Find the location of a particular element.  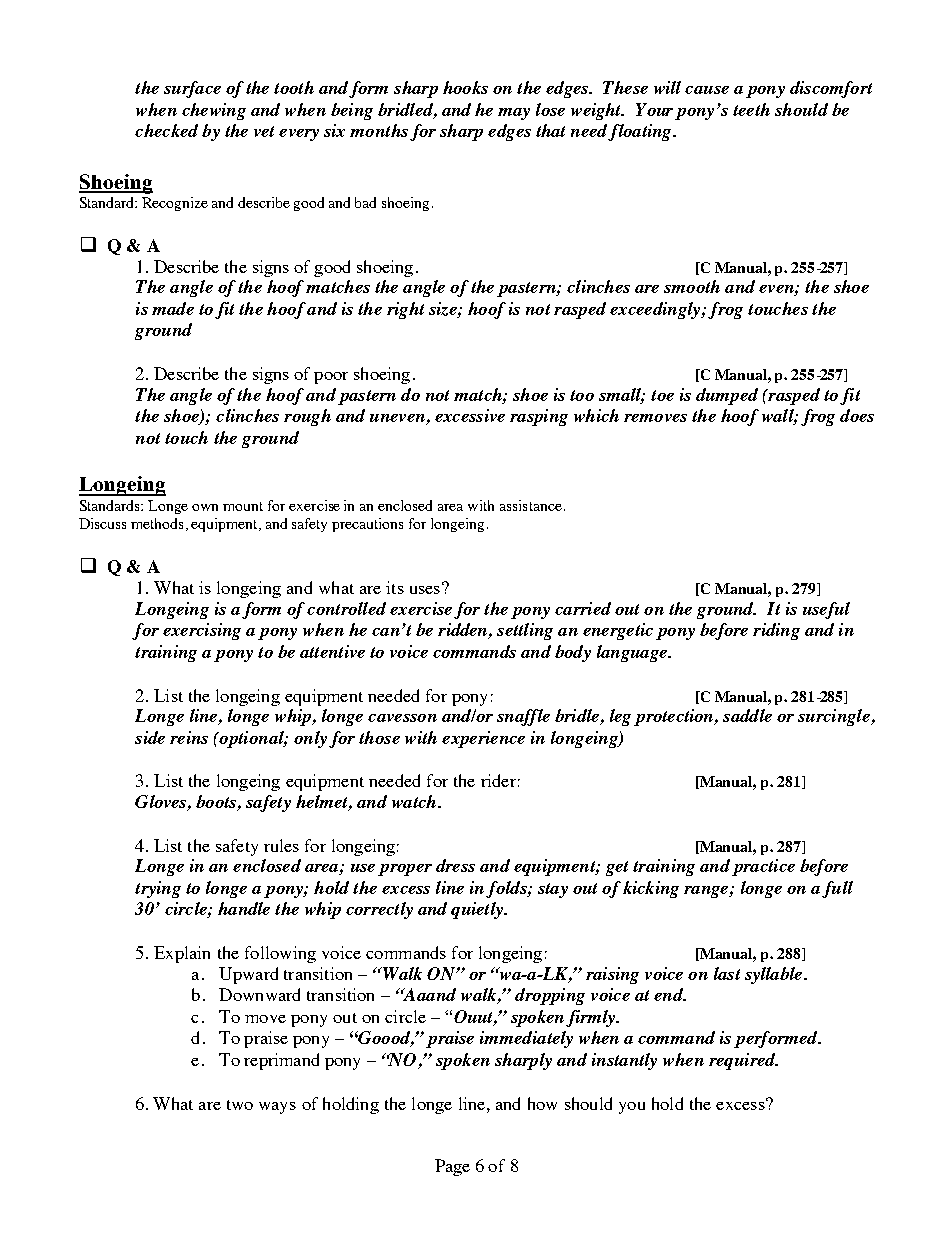

exercising is located at coordinates (202, 631).
